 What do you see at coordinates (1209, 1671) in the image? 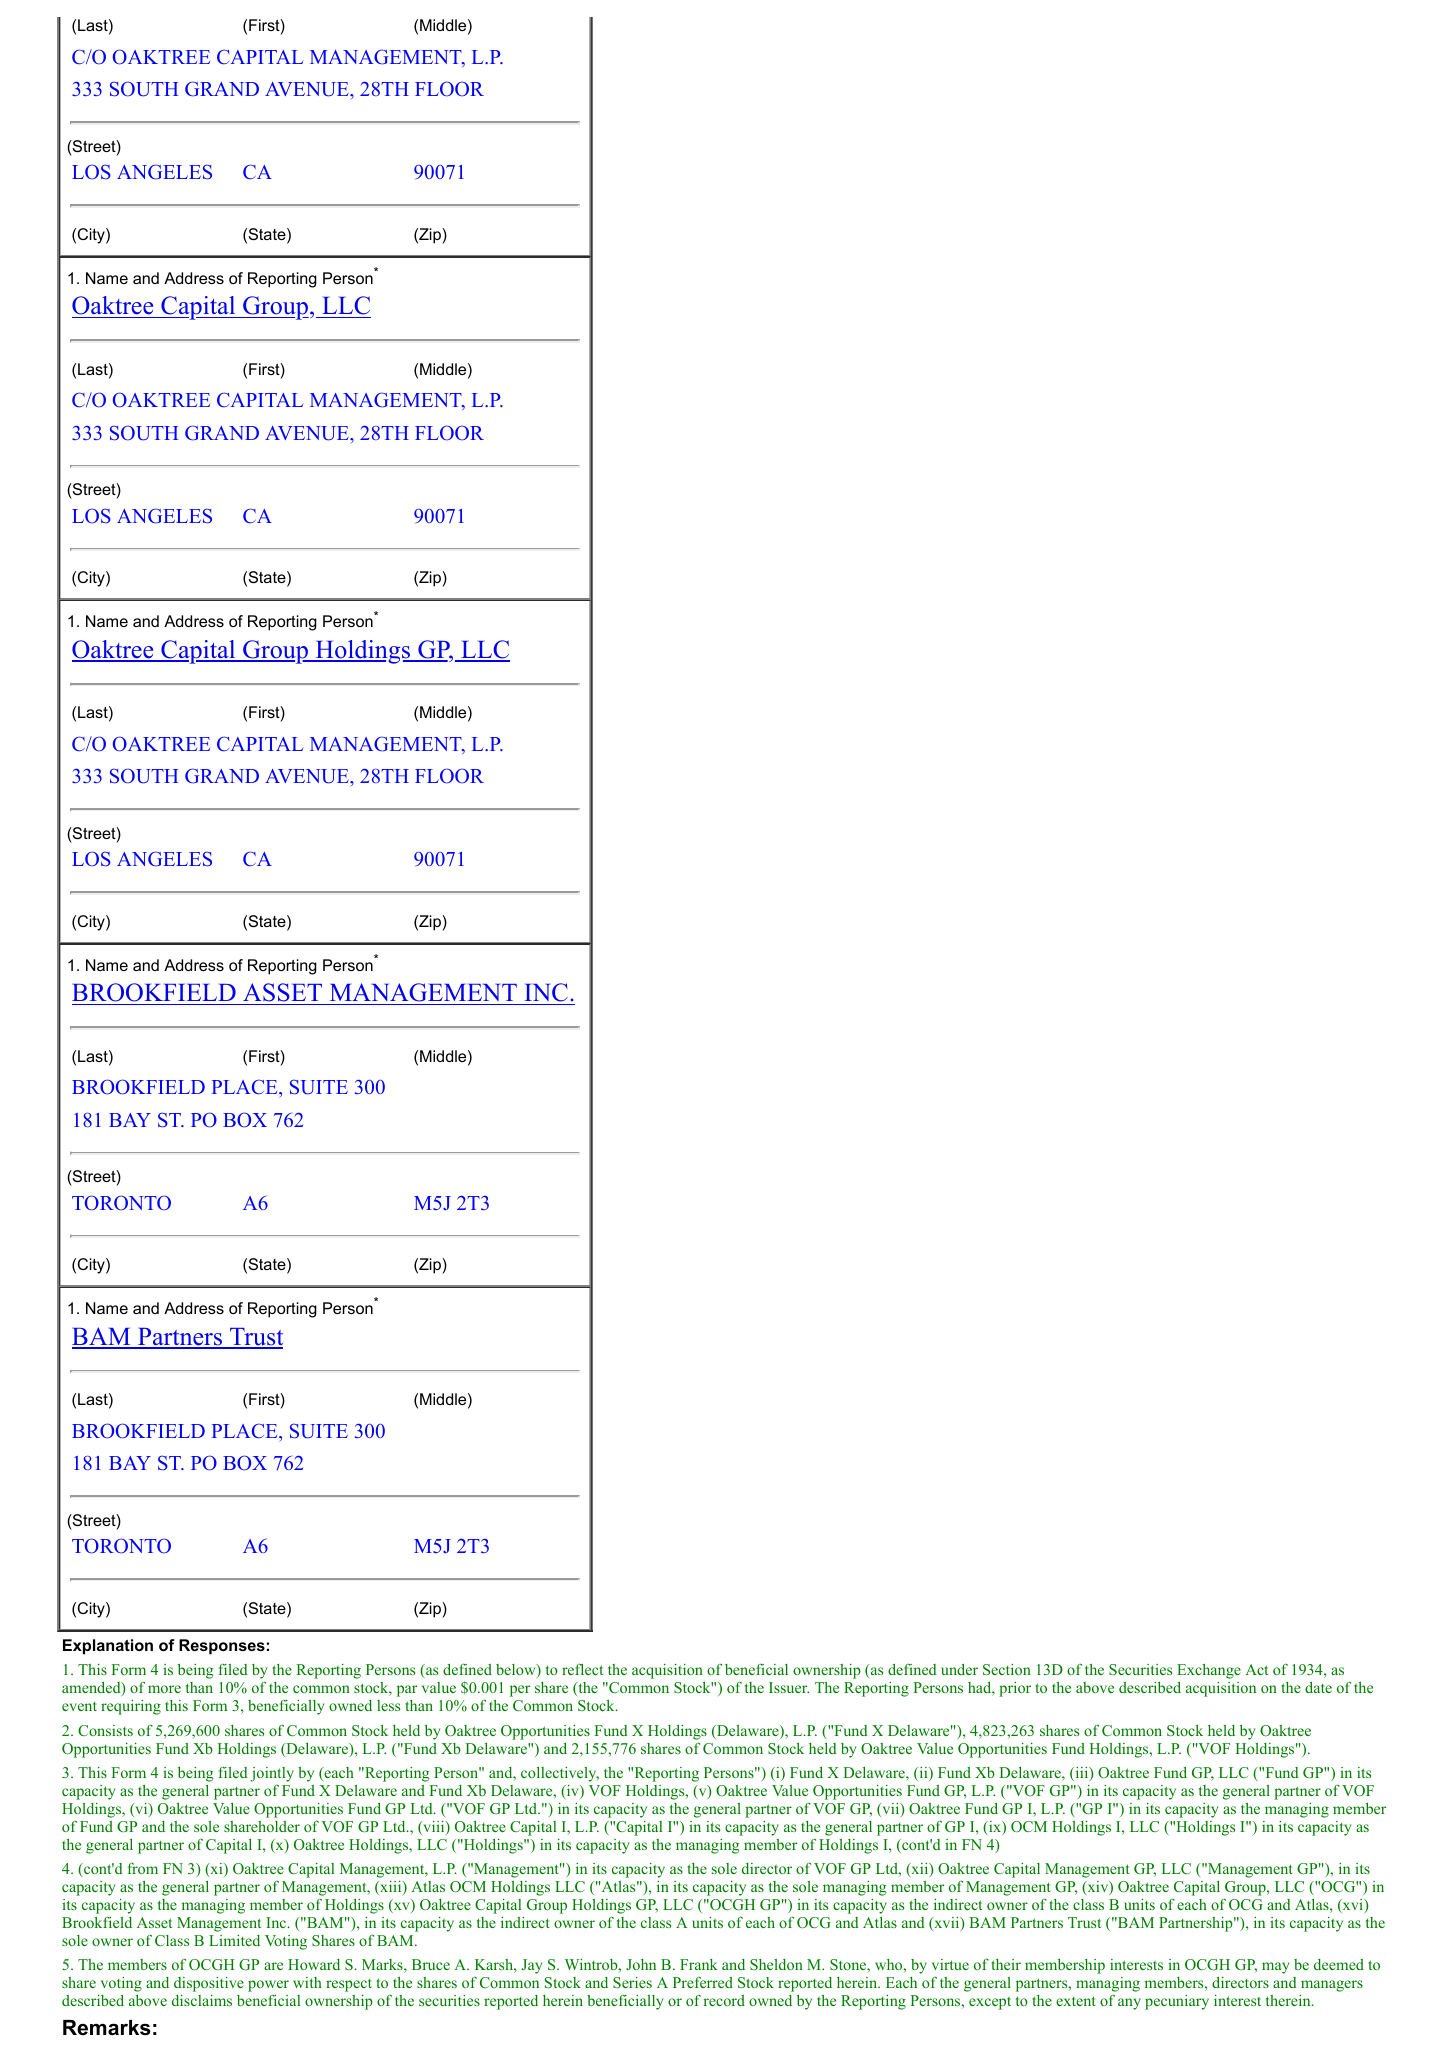
I see `Exchange` at bounding box center [1209, 1671].
